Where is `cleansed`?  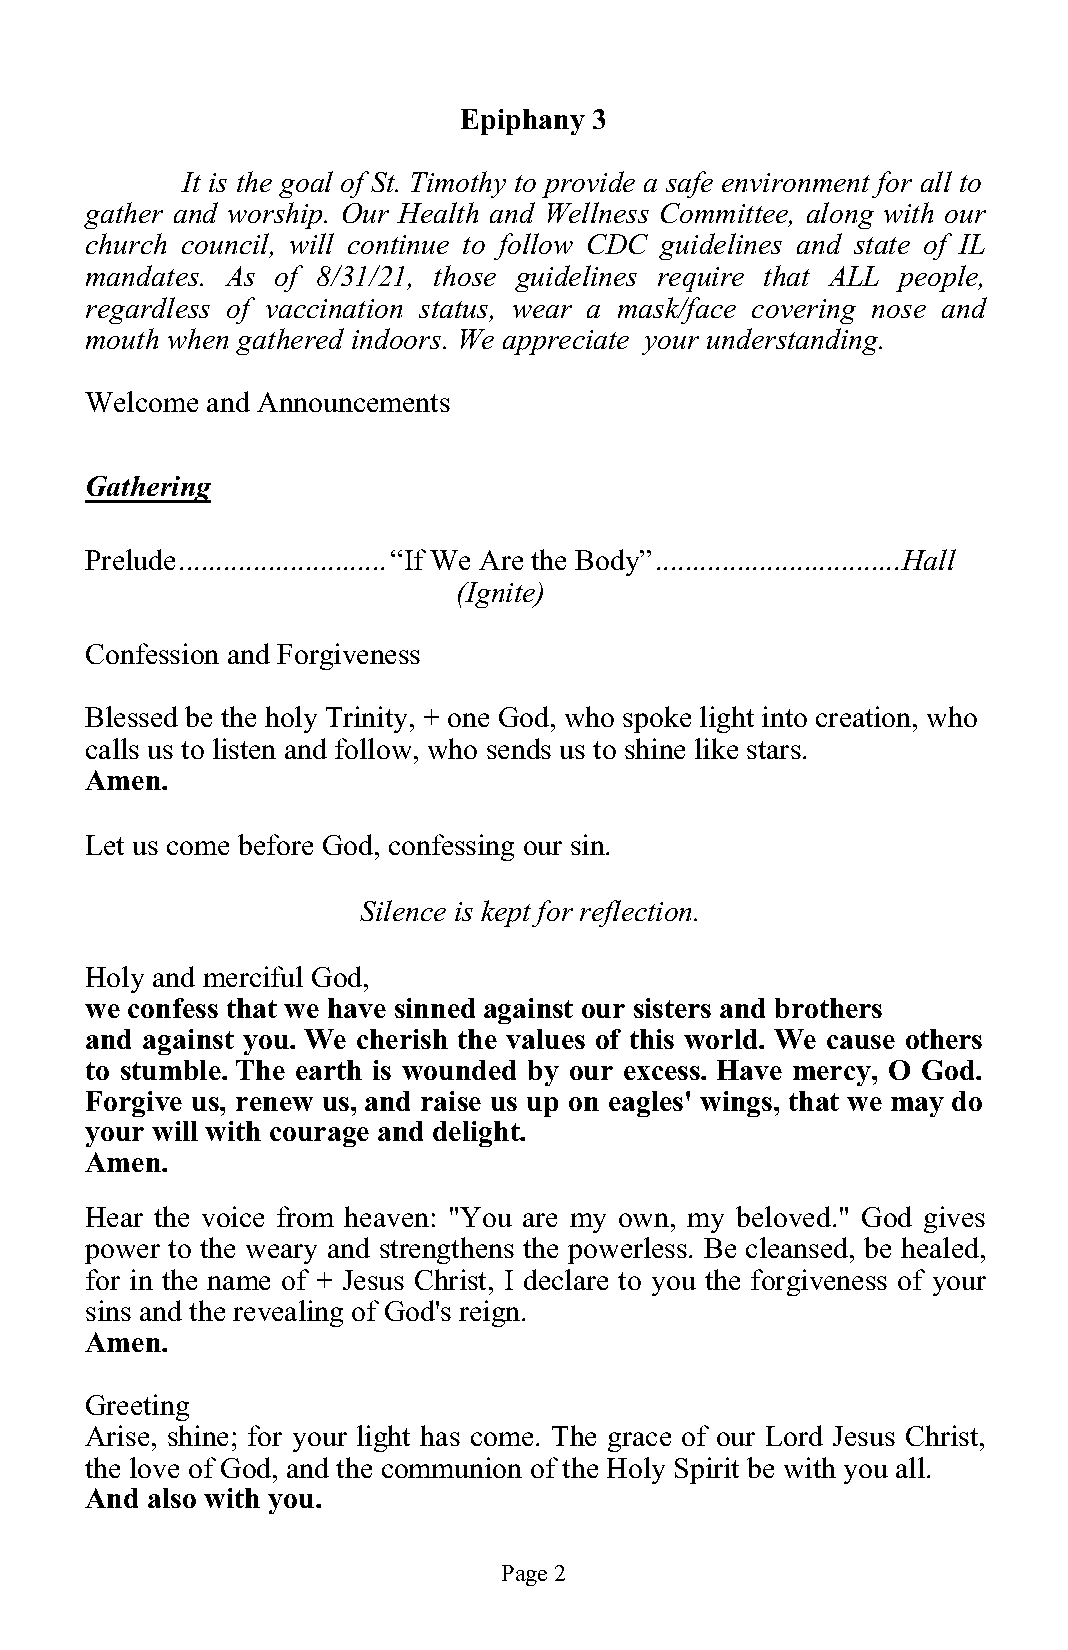 cleansed is located at coordinates (798, 1247).
